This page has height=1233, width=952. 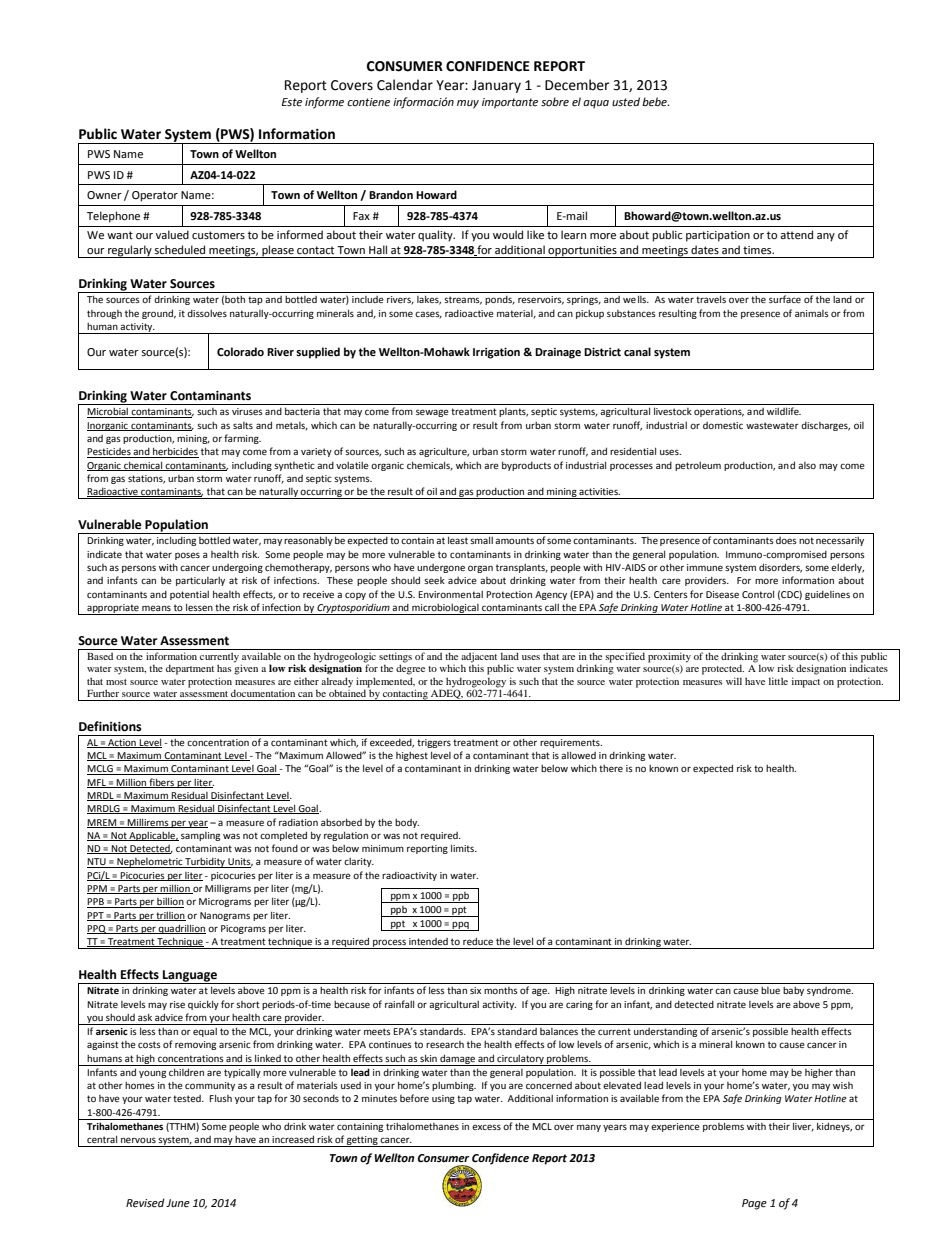 What do you see at coordinates (770, 990) in the page?
I see `blue` at bounding box center [770, 990].
